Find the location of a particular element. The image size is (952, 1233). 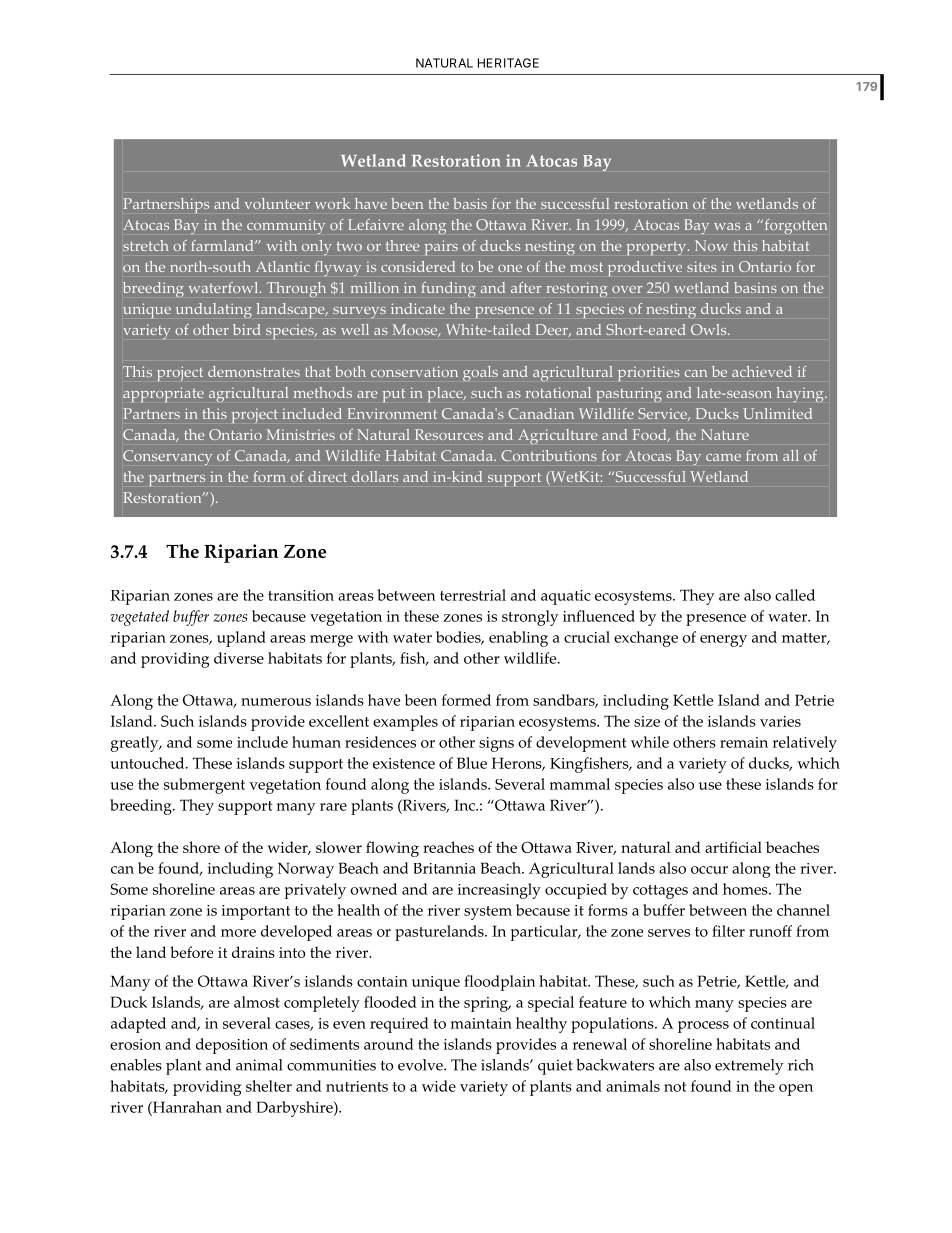

deposition is located at coordinates (232, 1046).
